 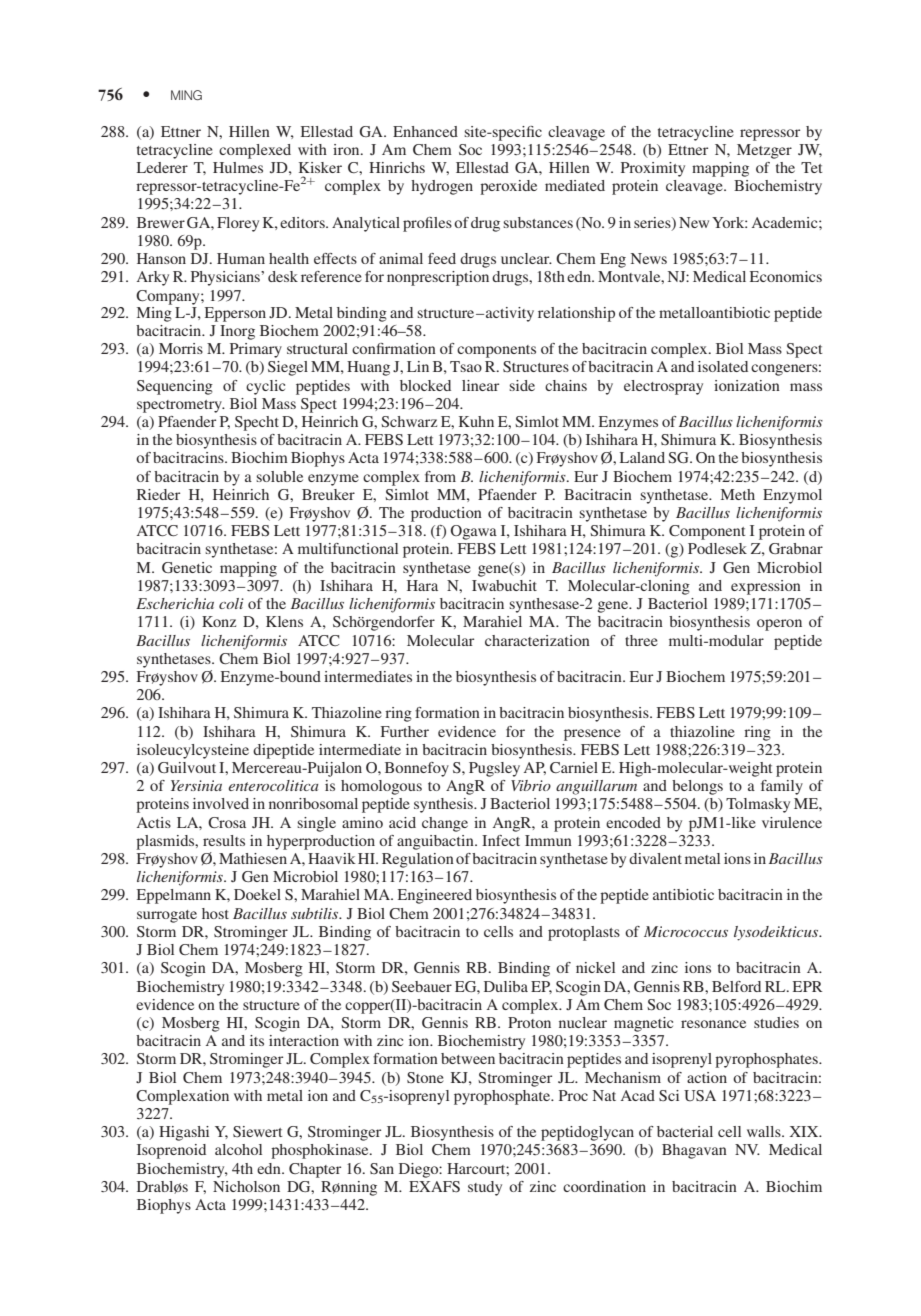 What do you see at coordinates (224, 840) in the image?
I see `results` at bounding box center [224, 840].
